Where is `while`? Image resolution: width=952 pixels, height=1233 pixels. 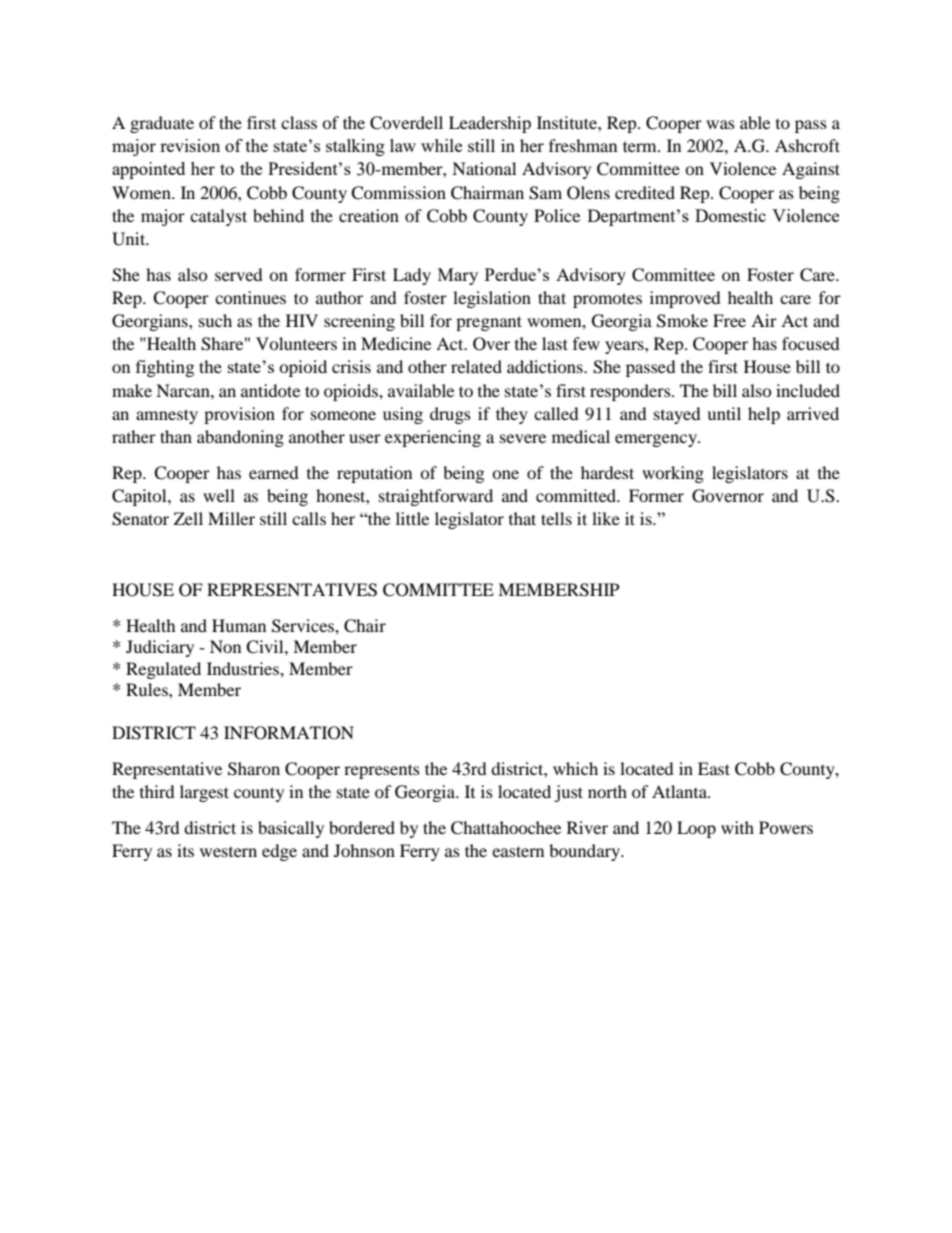
while is located at coordinates (441, 145).
